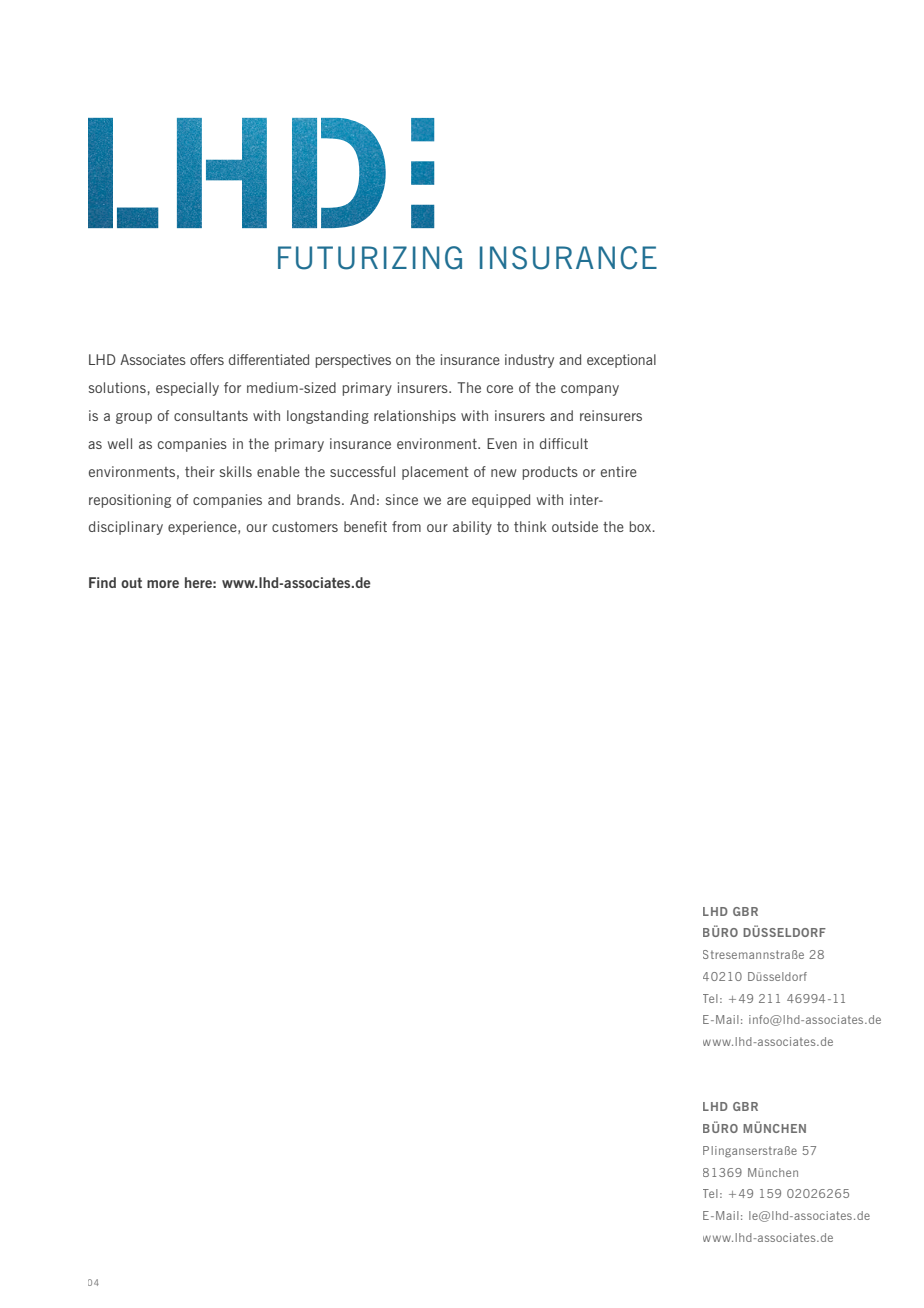  I want to click on successful, so click(362, 471).
